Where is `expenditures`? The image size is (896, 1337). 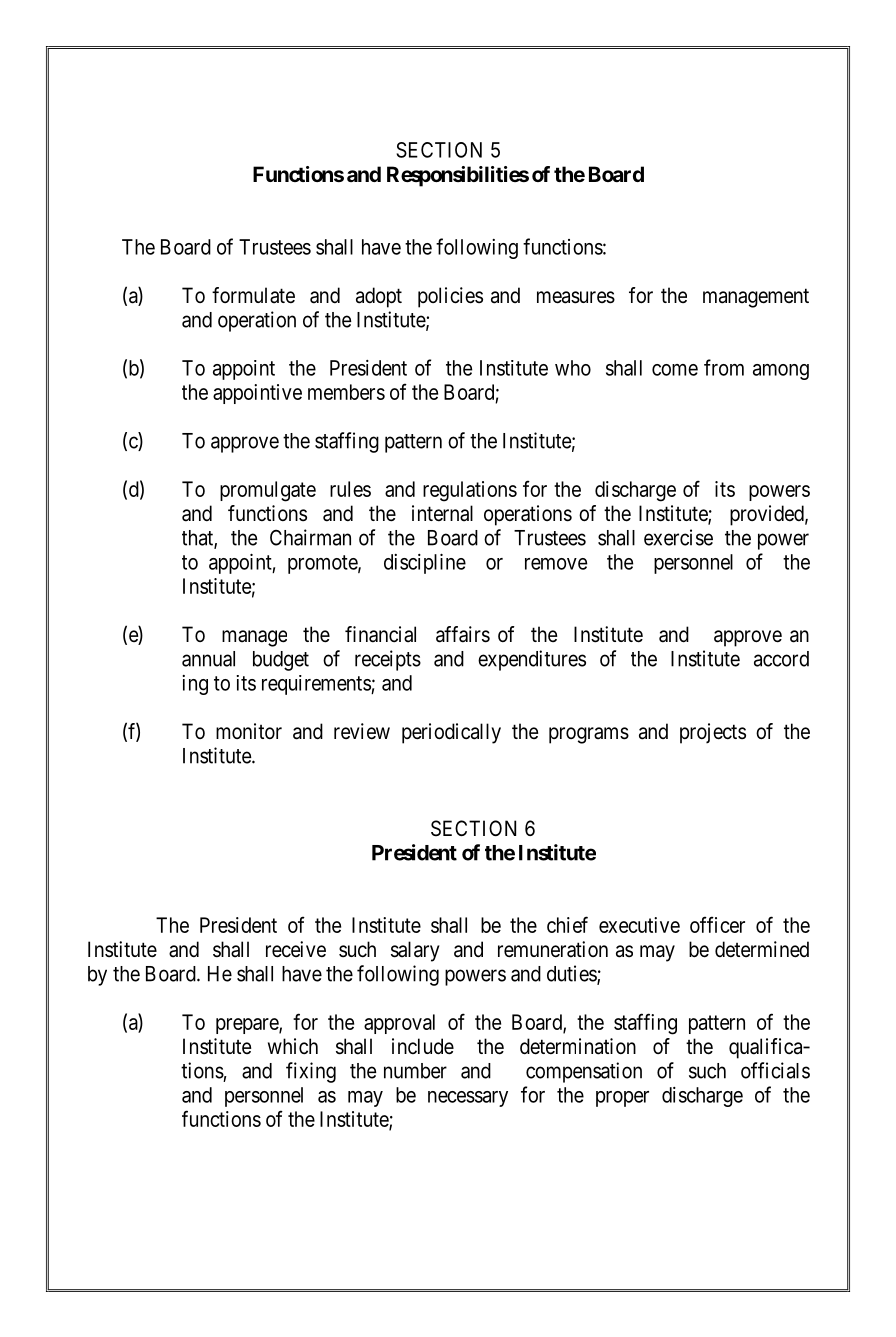
expenditures is located at coordinates (532, 660).
